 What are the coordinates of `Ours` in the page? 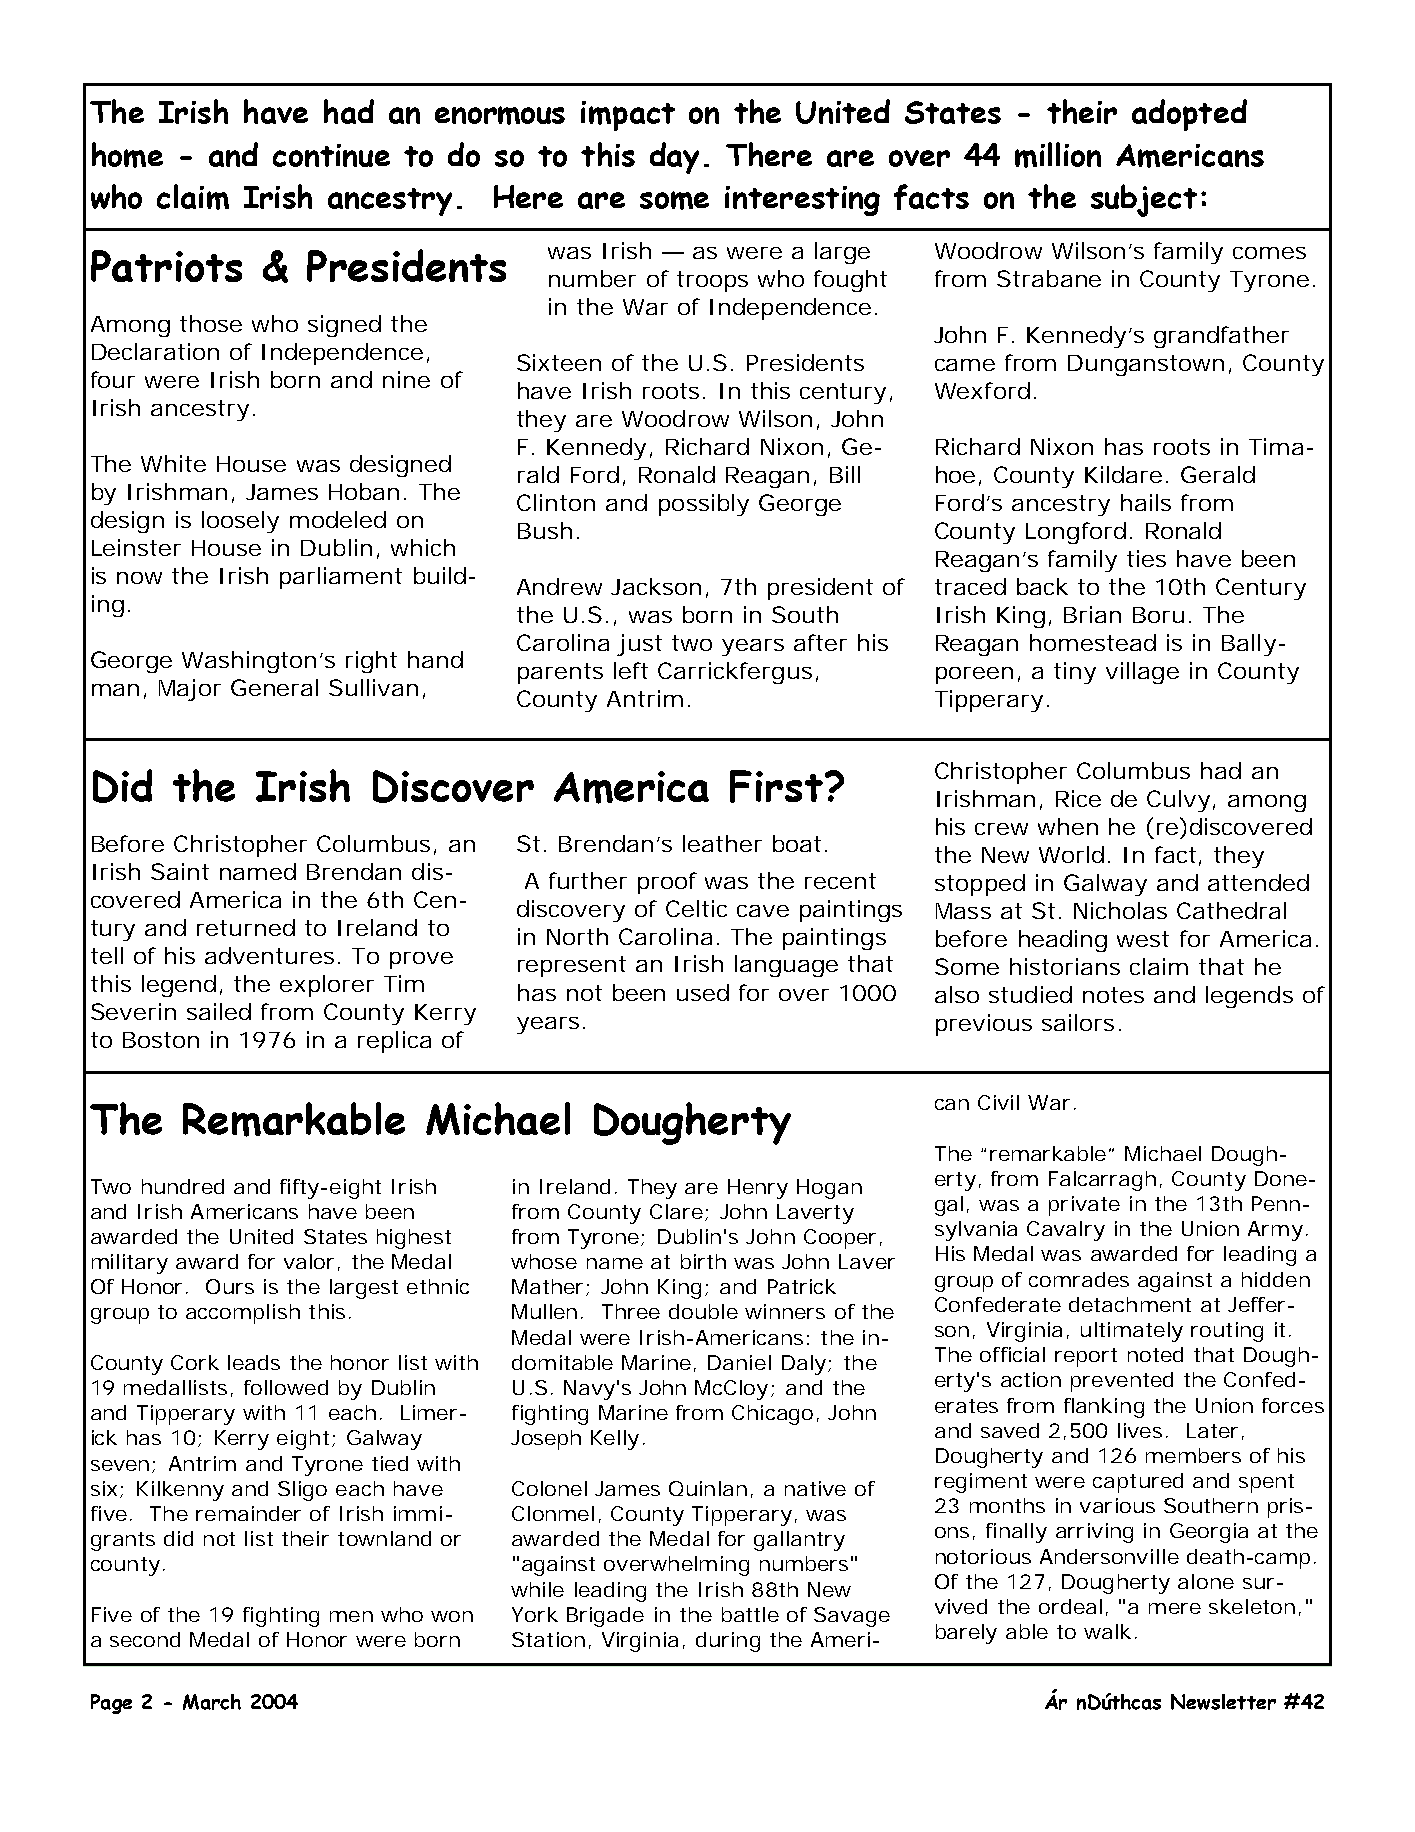 It's located at (230, 1286).
